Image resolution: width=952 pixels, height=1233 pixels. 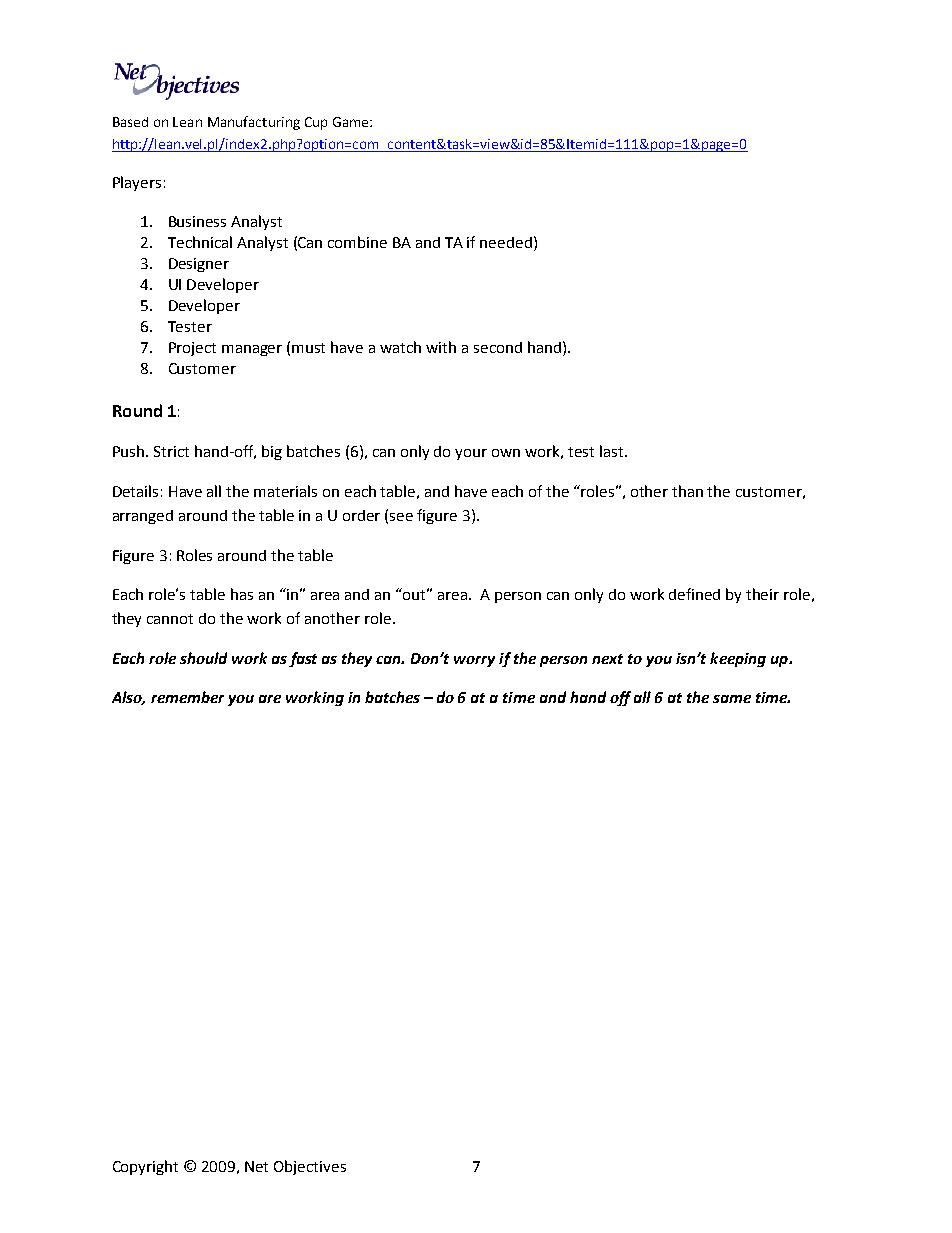 What do you see at coordinates (192, 349) in the screenshot?
I see `Project` at bounding box center [192, 349].
